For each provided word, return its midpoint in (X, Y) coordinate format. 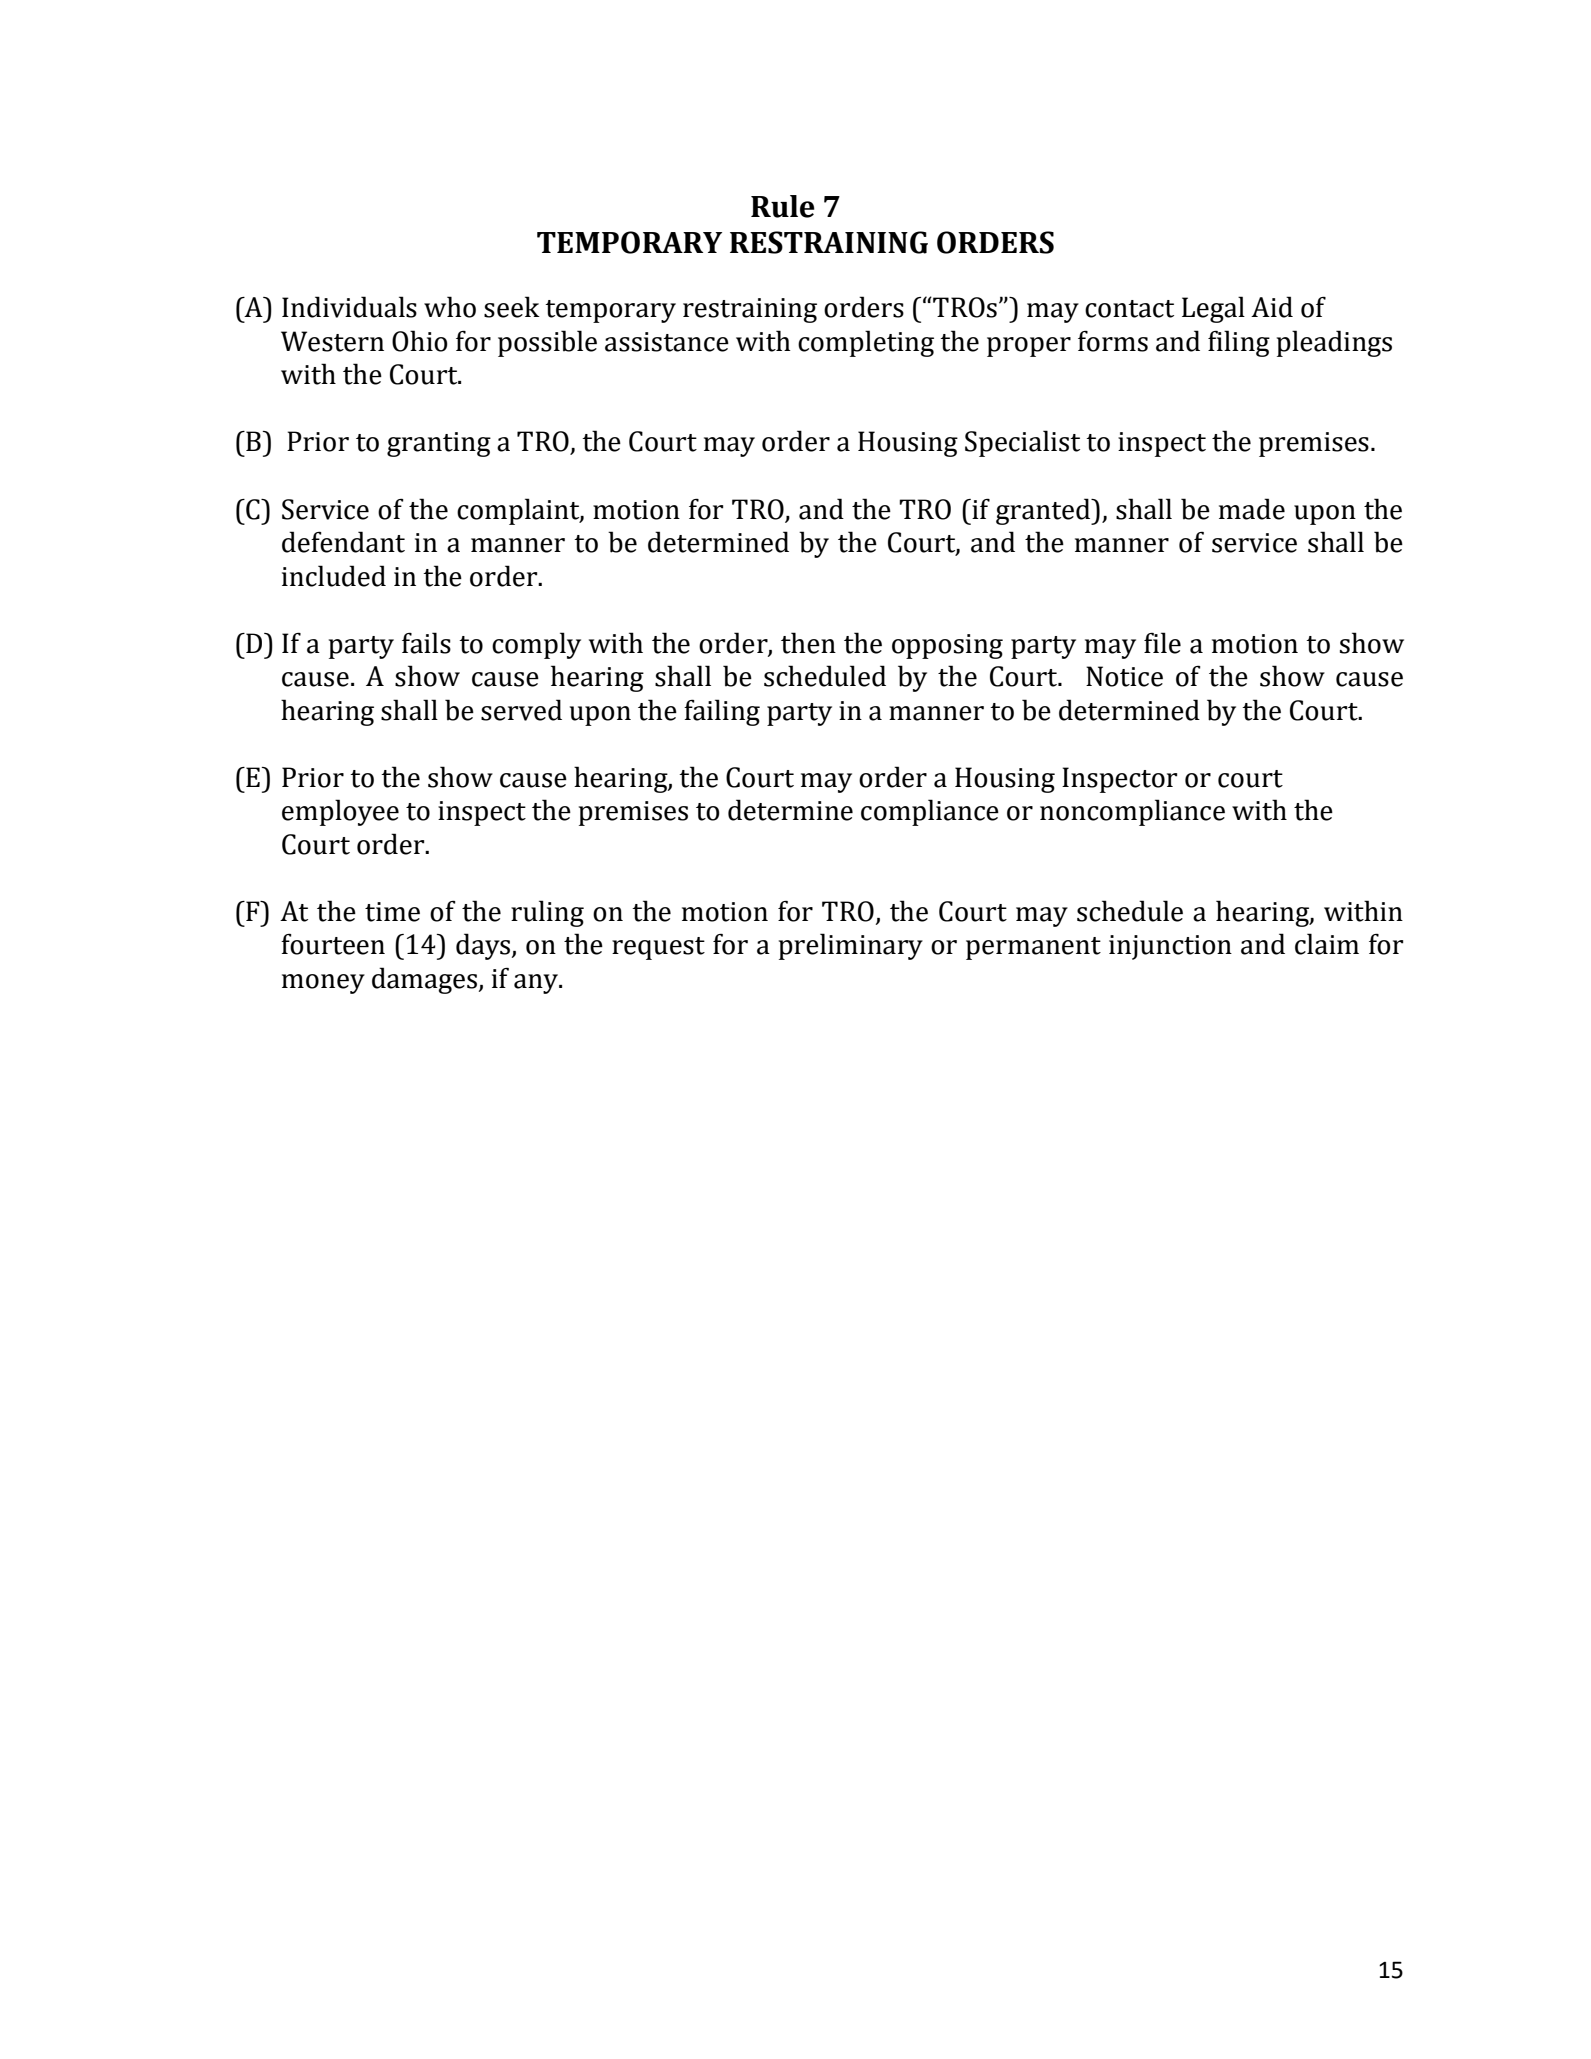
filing (1239, 343)
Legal (1213, 309)
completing (866, 343)
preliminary (851, 946)
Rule (783, 206)
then (808, 643)
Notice (1124, 676)
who (450, 307)
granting (439, 444)
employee (340, 812)
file (1162, 643)
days (484, 946)
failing (722, 712)
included (334, 576)
